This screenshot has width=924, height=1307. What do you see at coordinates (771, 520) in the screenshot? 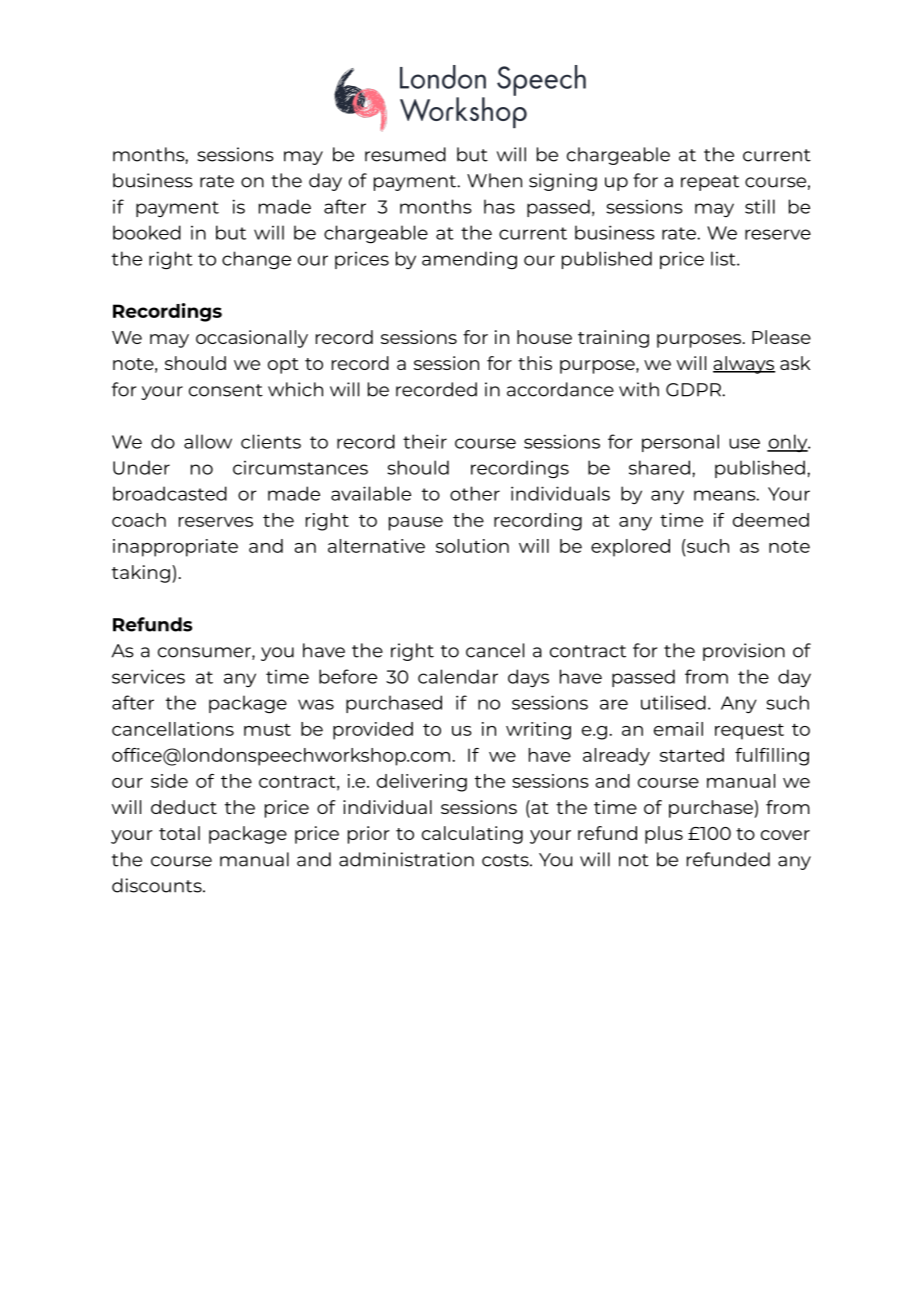
I see `deemed` at bounding box center [771, 520].
